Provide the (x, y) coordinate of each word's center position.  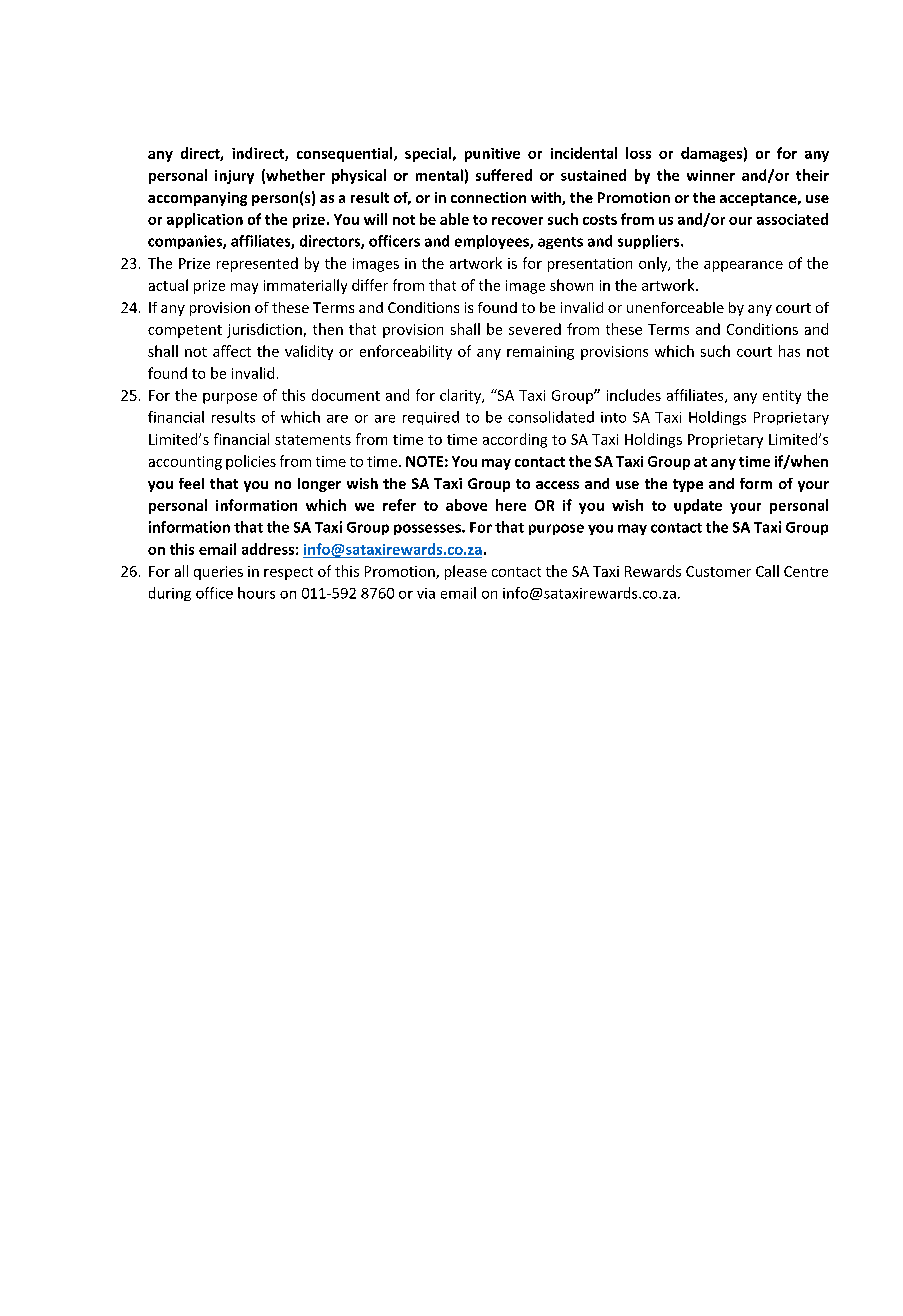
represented (257, 264)
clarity (461, 396)
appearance (743, 266)
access (557, 485)
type (688, 485)
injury (234, 177)
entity (782, 397)
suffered (504, 175)
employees (493, 242)
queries (218, 573)
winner (711, 175)
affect (232, 351)
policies (251, 462)
